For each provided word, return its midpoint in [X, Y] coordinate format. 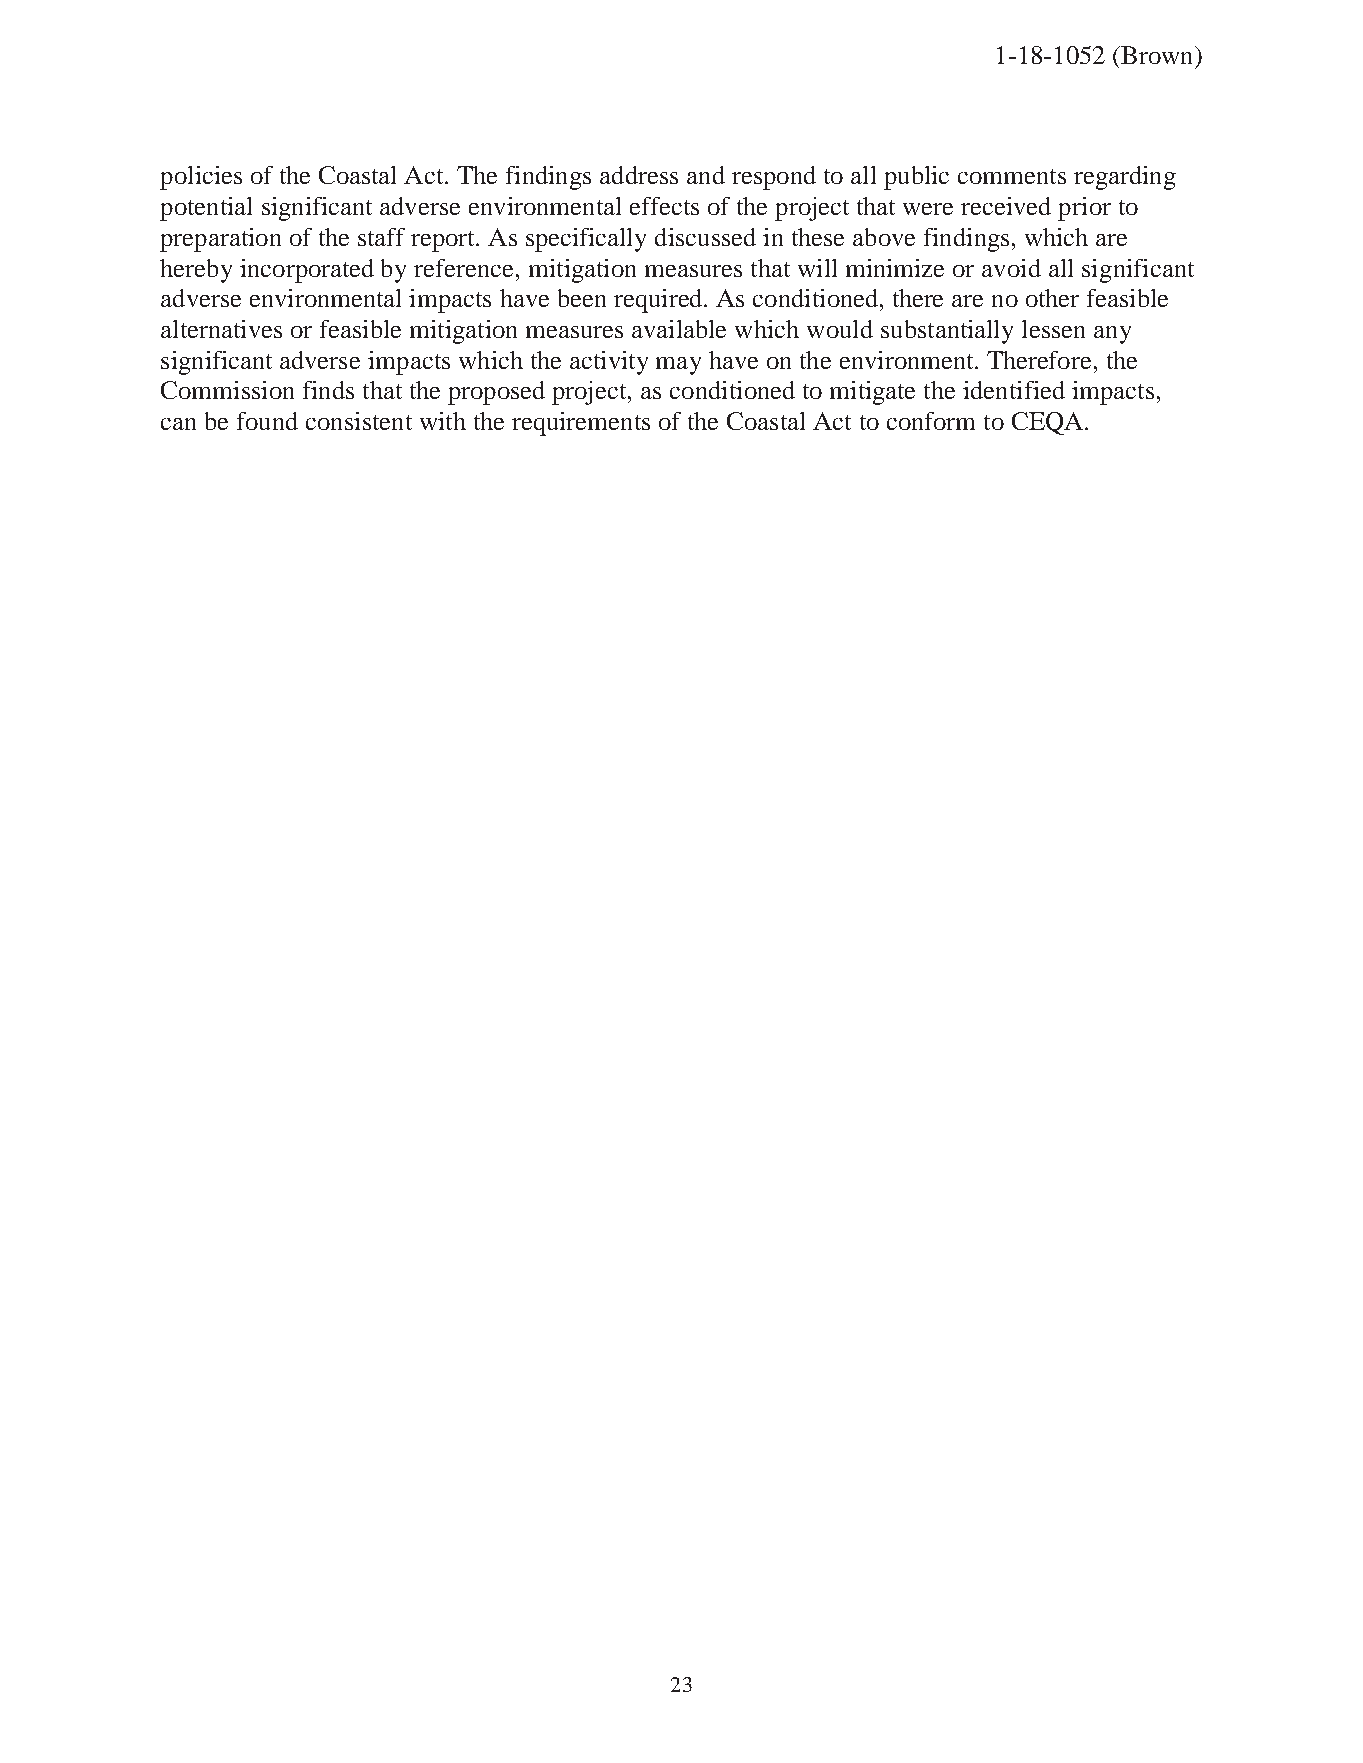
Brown [1157, 55]
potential [206, 209]
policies [201, 178]
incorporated [307, 271]
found [267, 421]
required [659, 301]
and [706, 175]
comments [1012, 176]
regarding [1125, 178]
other [1052, 298]
